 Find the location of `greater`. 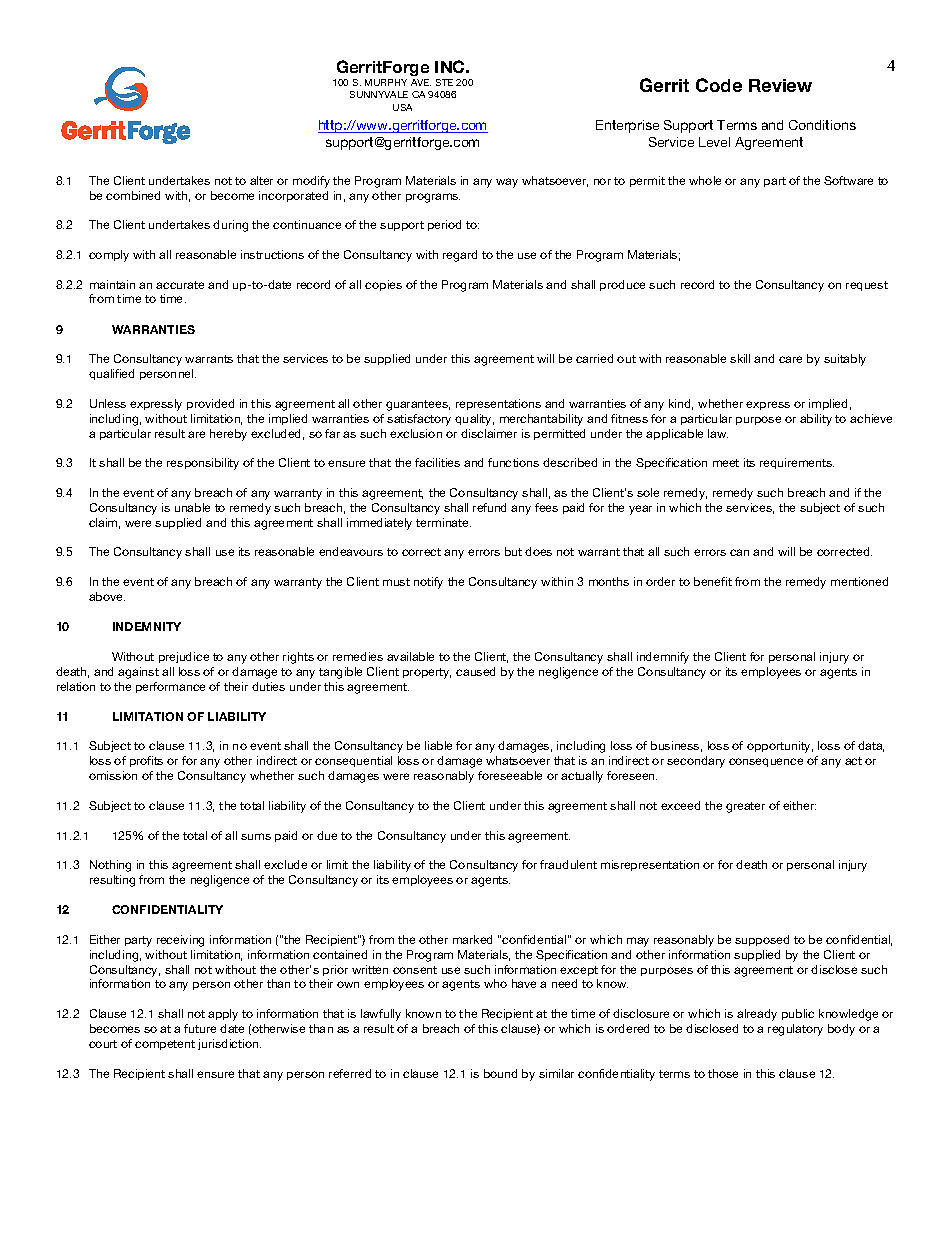

greater is located at coordinates (745, 807).
